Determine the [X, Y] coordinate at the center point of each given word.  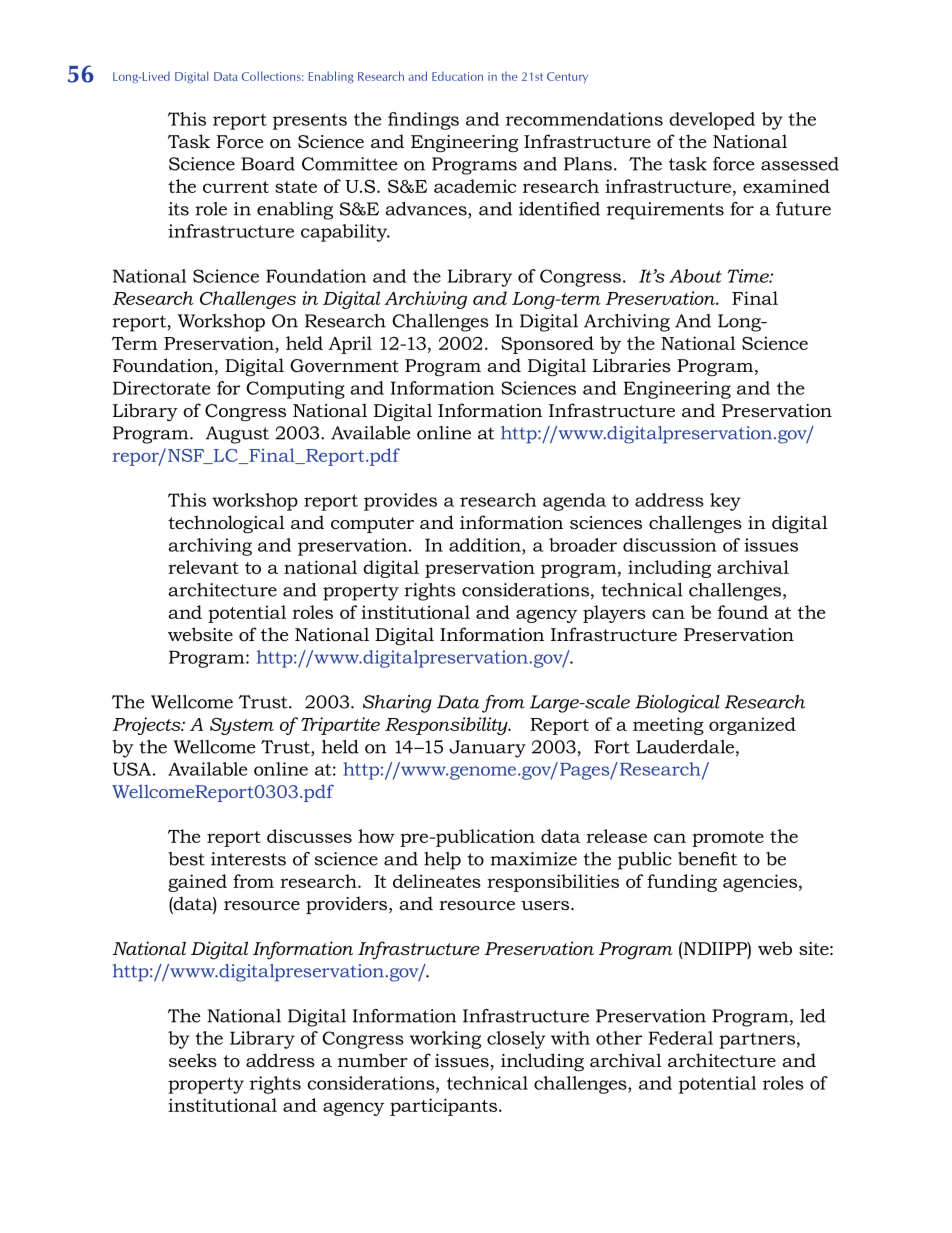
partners [757, 1041]
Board [268, 164]
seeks [193, 1060]
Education [457, 76]
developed [712, 121]
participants [443, 1107]
